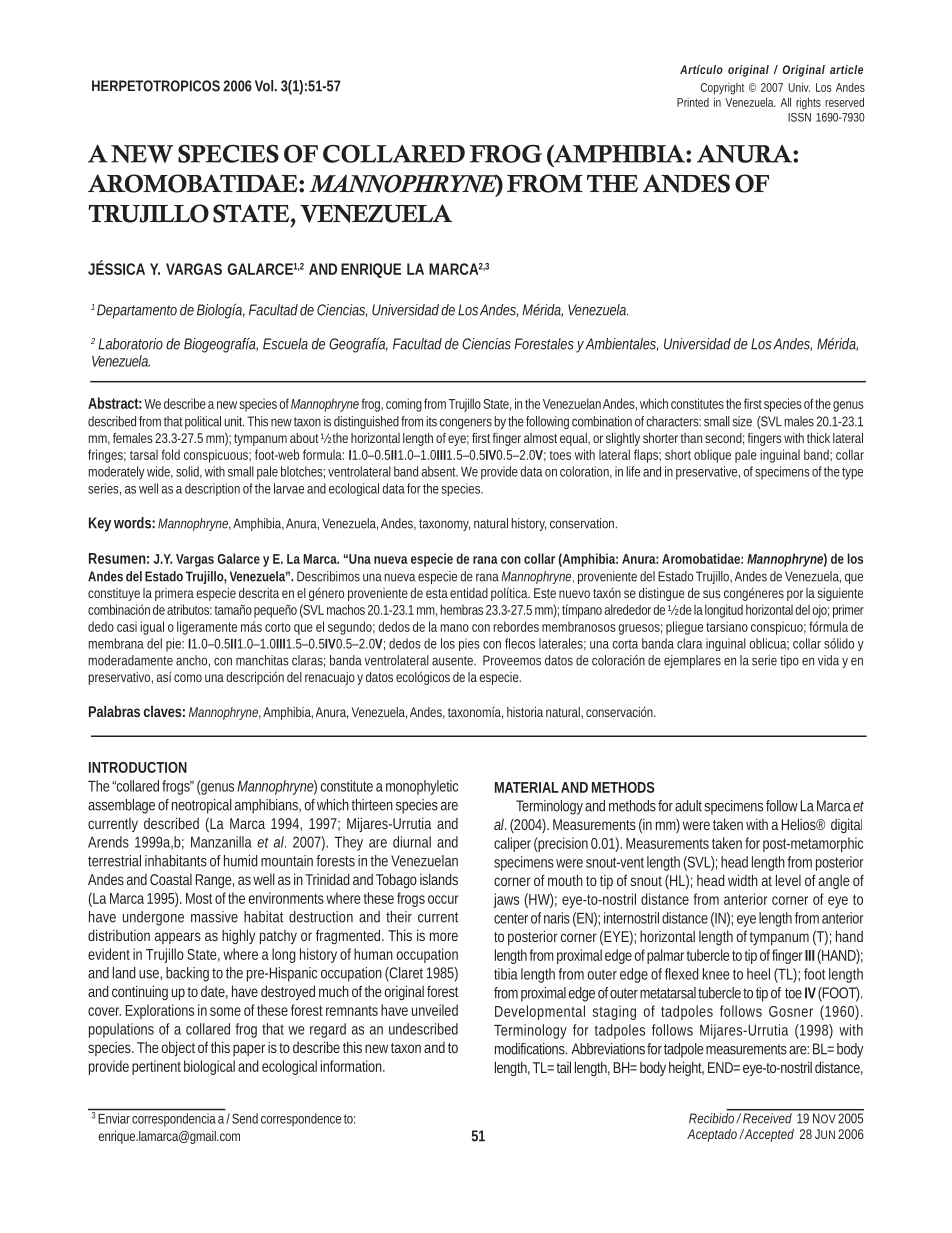 This page has height=1233, width=952. Describe the element at coordinates (795, 595) in the page. I see `por` at that location.
